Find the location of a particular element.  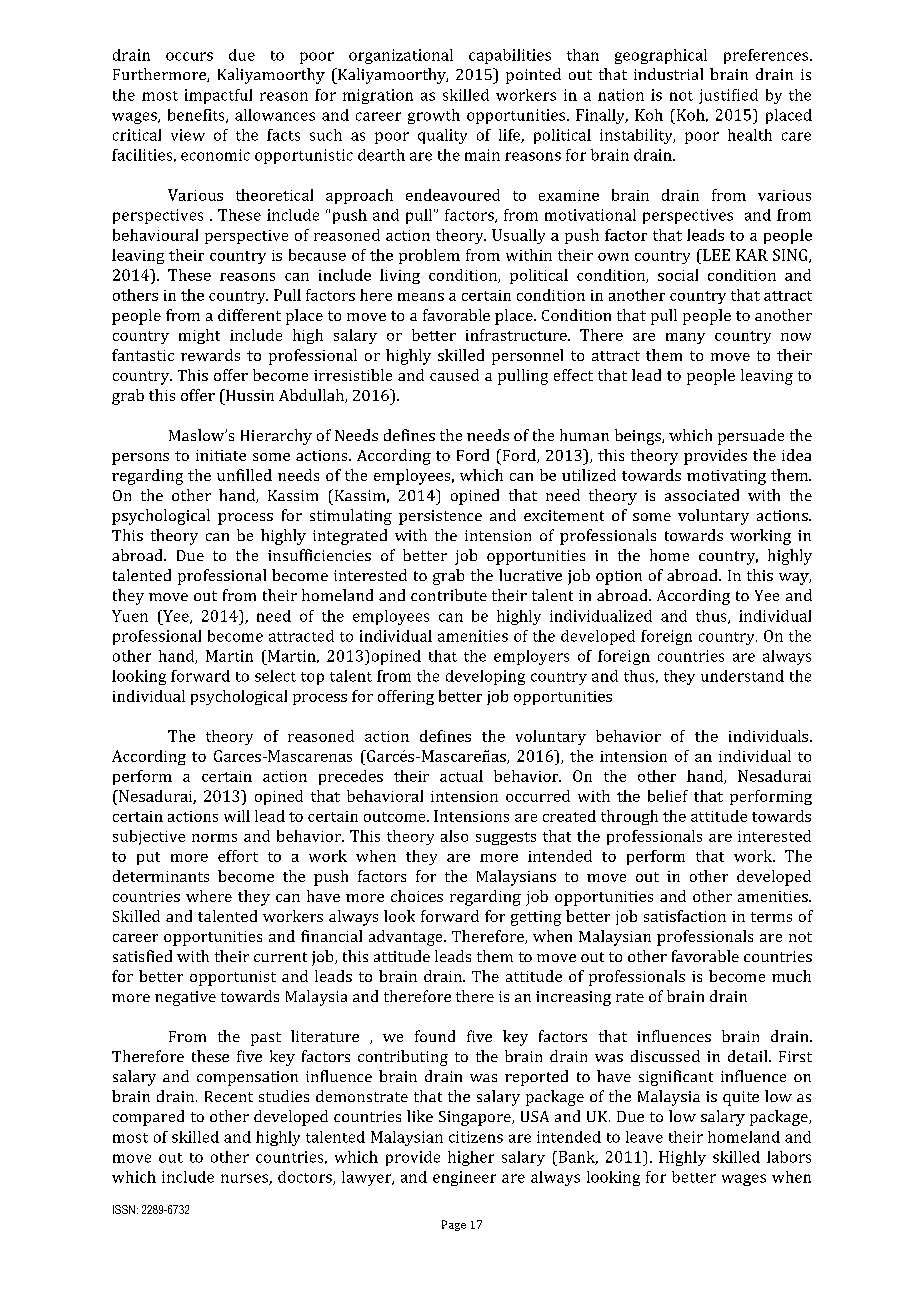

persistence is located at coordinates (440, 517).
